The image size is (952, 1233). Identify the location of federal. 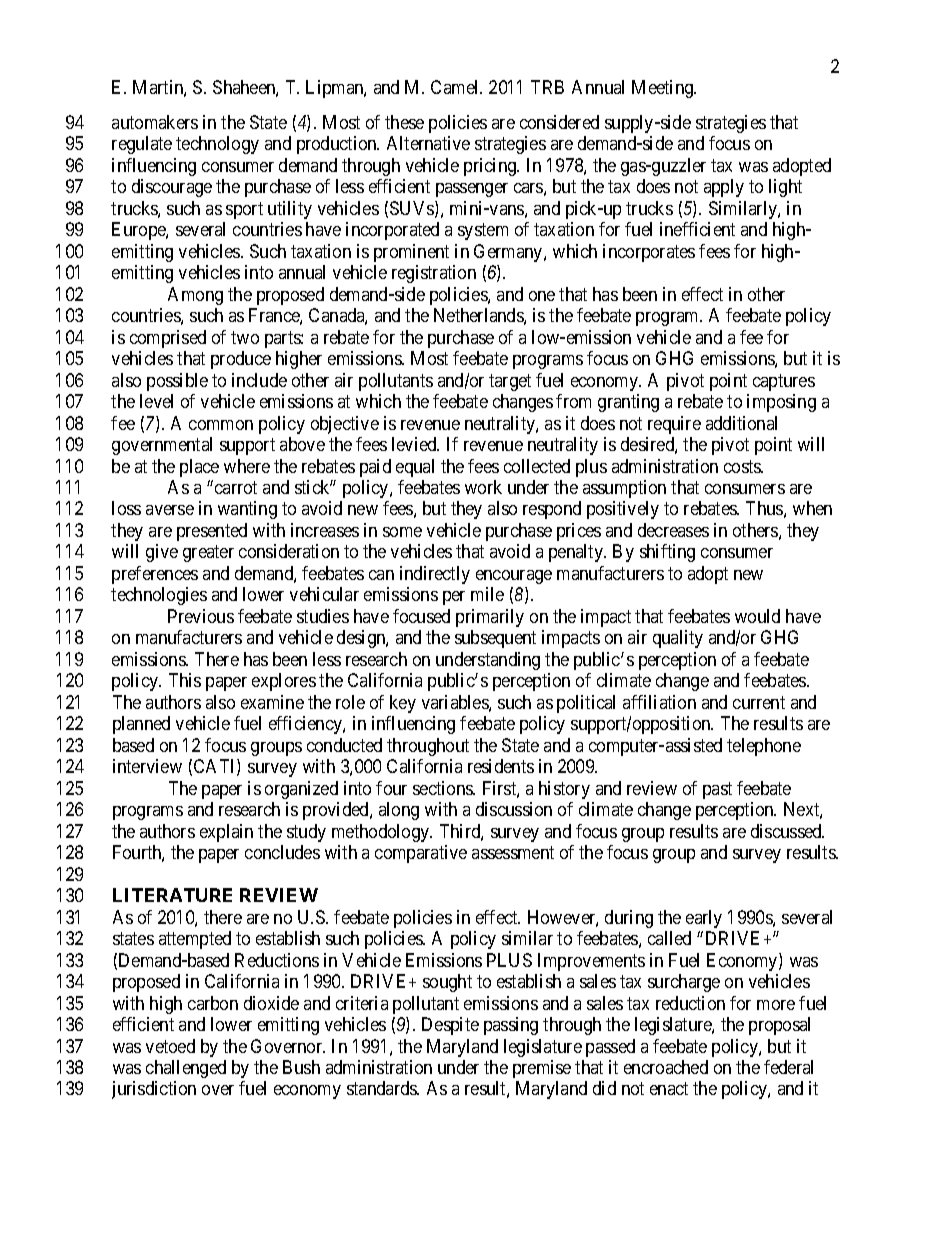
(788, 1067).
